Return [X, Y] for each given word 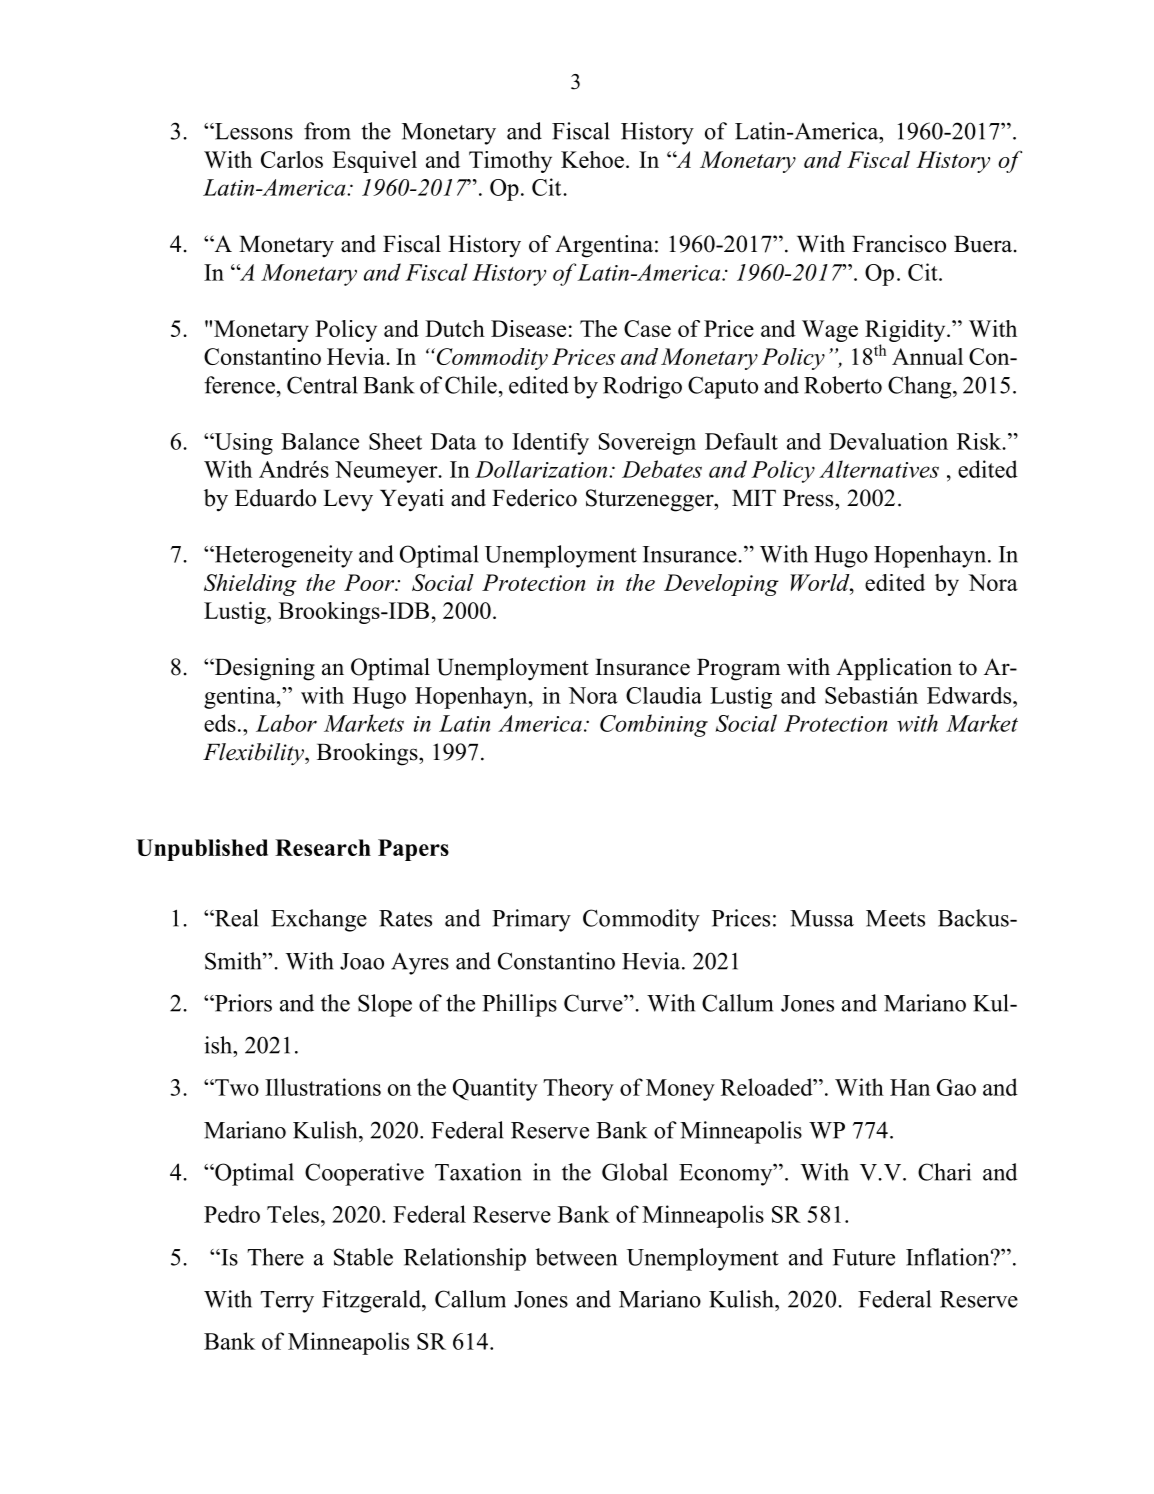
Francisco [899, 244]
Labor [286, 723]
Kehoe [592, 159]
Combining [654, 725]
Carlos [292, 159]
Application [894, 669]
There [275, 1257]
